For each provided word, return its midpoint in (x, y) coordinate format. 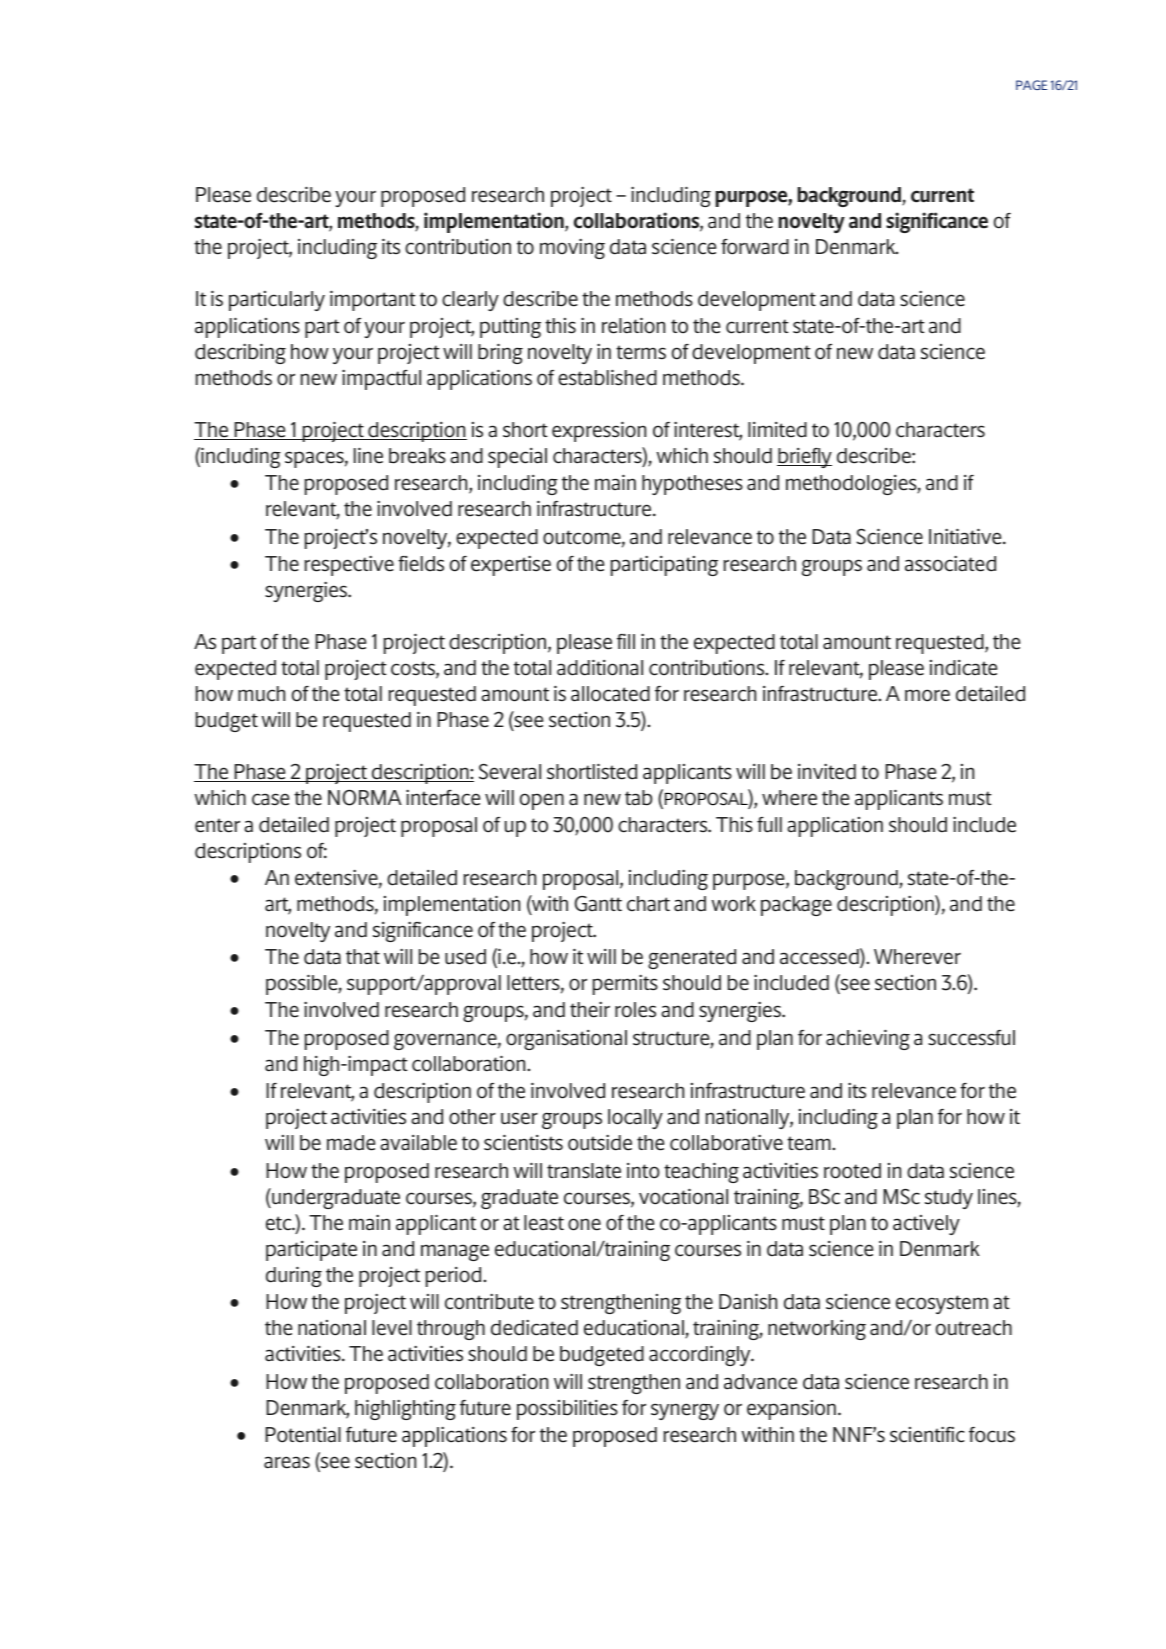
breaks (417, 456)
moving (572, 248)
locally (635, 1119)
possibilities (567, 1410)
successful (971, 1038)
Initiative (966, 536)
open (542, 801)
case (270, 799)
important (372, 300)
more (927, 695)
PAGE (1031, 85)
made (351, 1143)
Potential (303, 1434)
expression (599, 431)
